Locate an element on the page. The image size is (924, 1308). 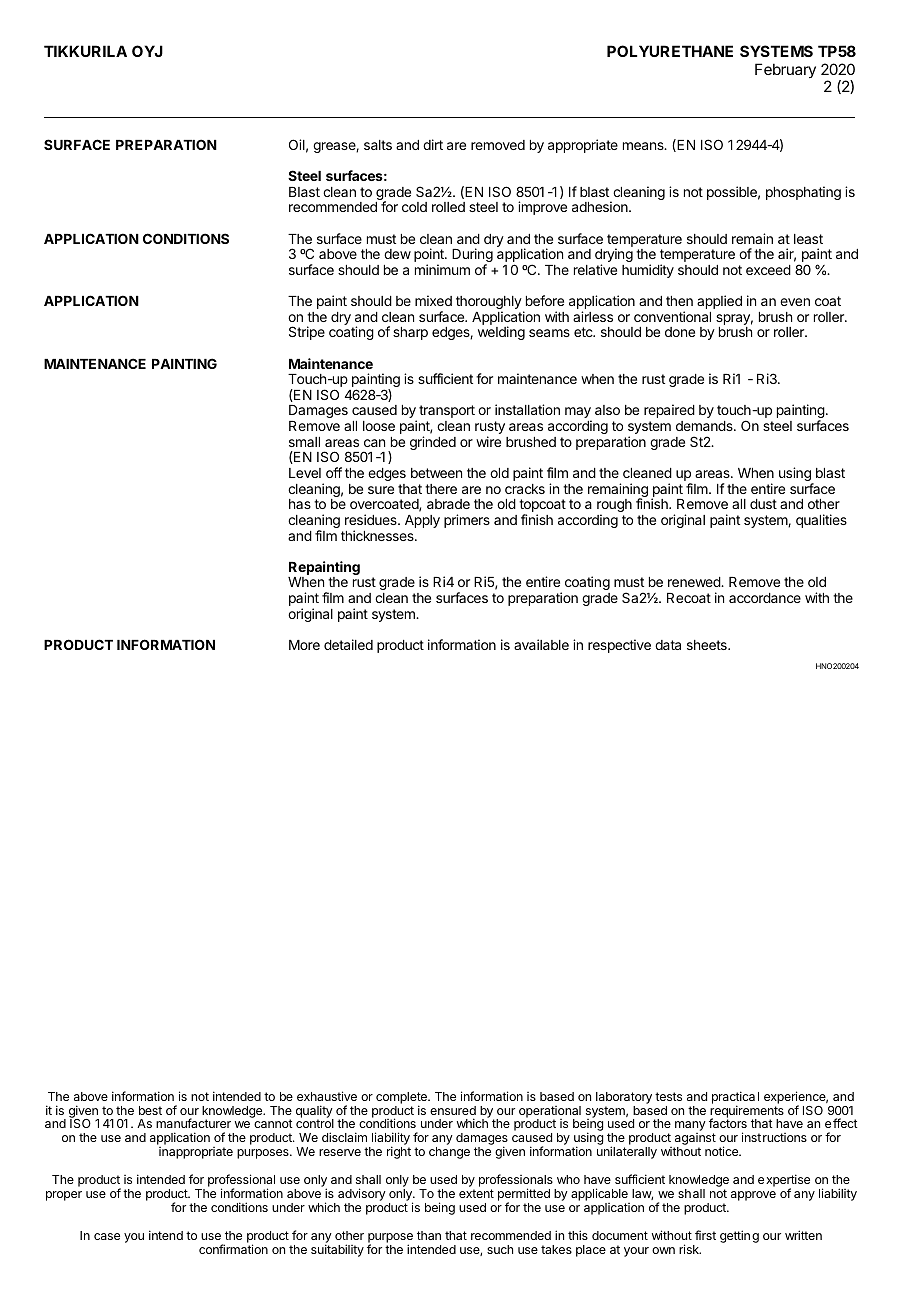
detailed is located at coordinates (348, 644).
